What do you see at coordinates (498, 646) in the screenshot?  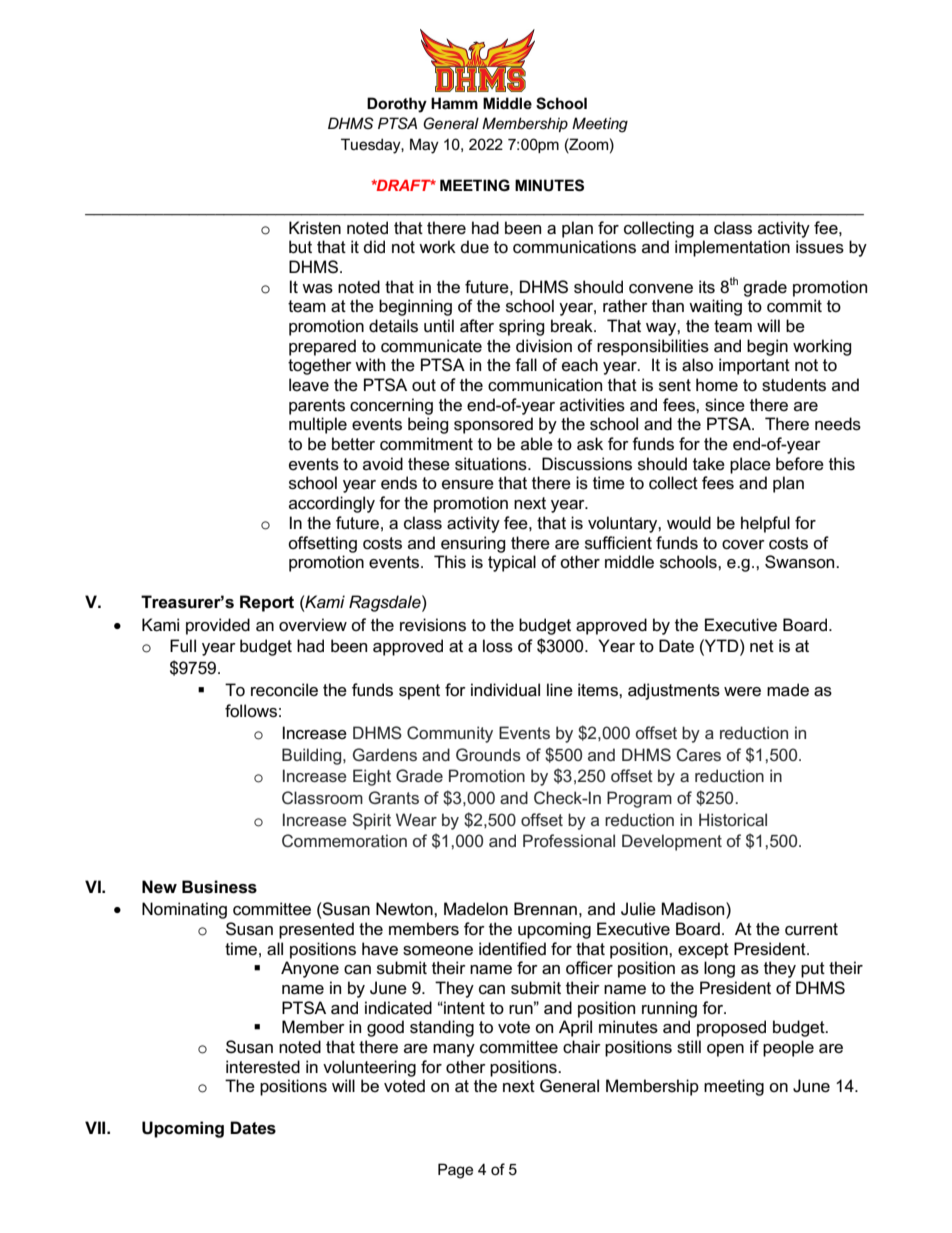 I see `loss` at bounding box center [498, 646].
